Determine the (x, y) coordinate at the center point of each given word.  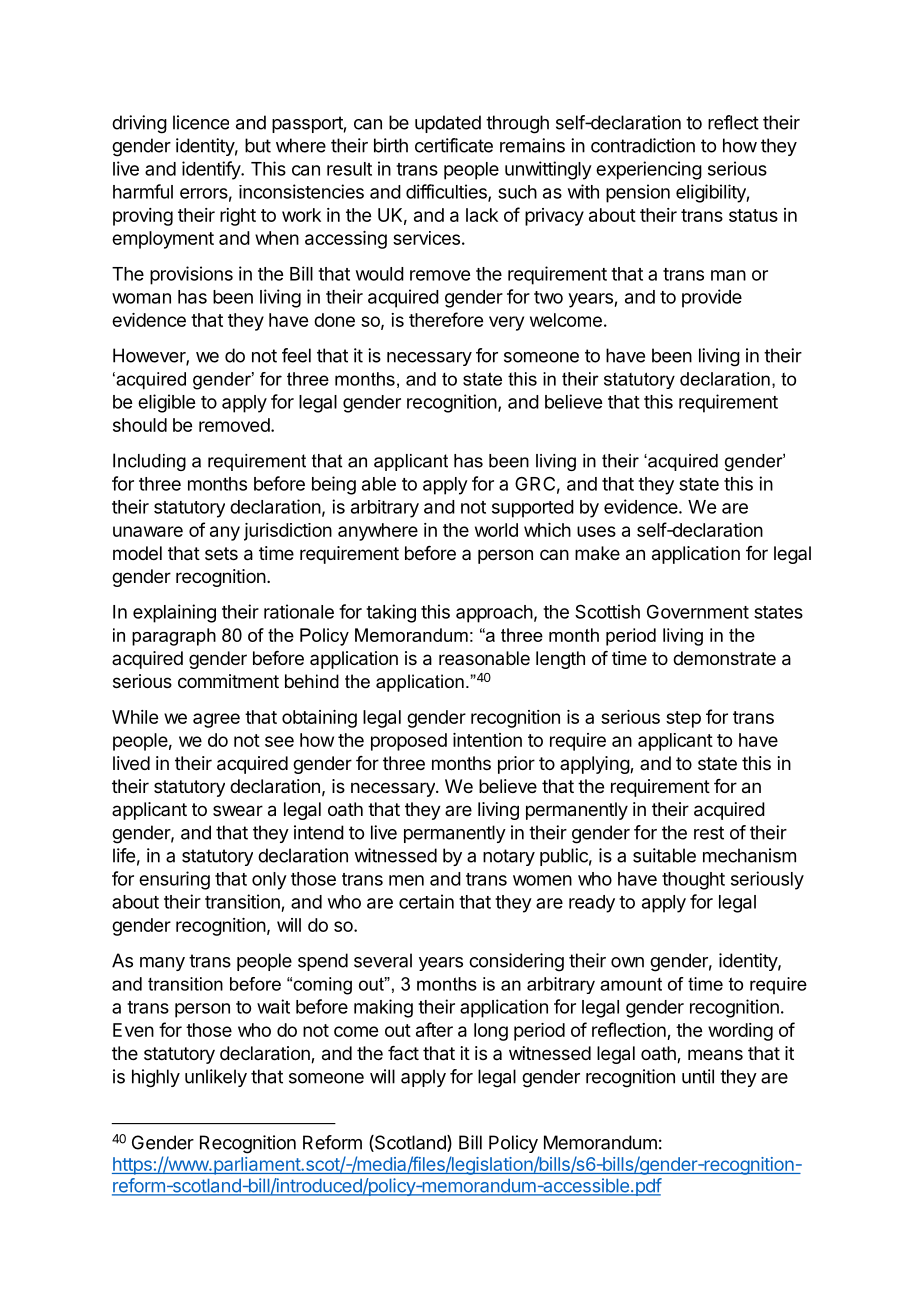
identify (212, 170)
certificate (454, 145)
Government (698, 612)
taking (391, 613)
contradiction (643, 145)
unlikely (216, 1078)
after (434, 1029)
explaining (174, 613)
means (715, 1055)
